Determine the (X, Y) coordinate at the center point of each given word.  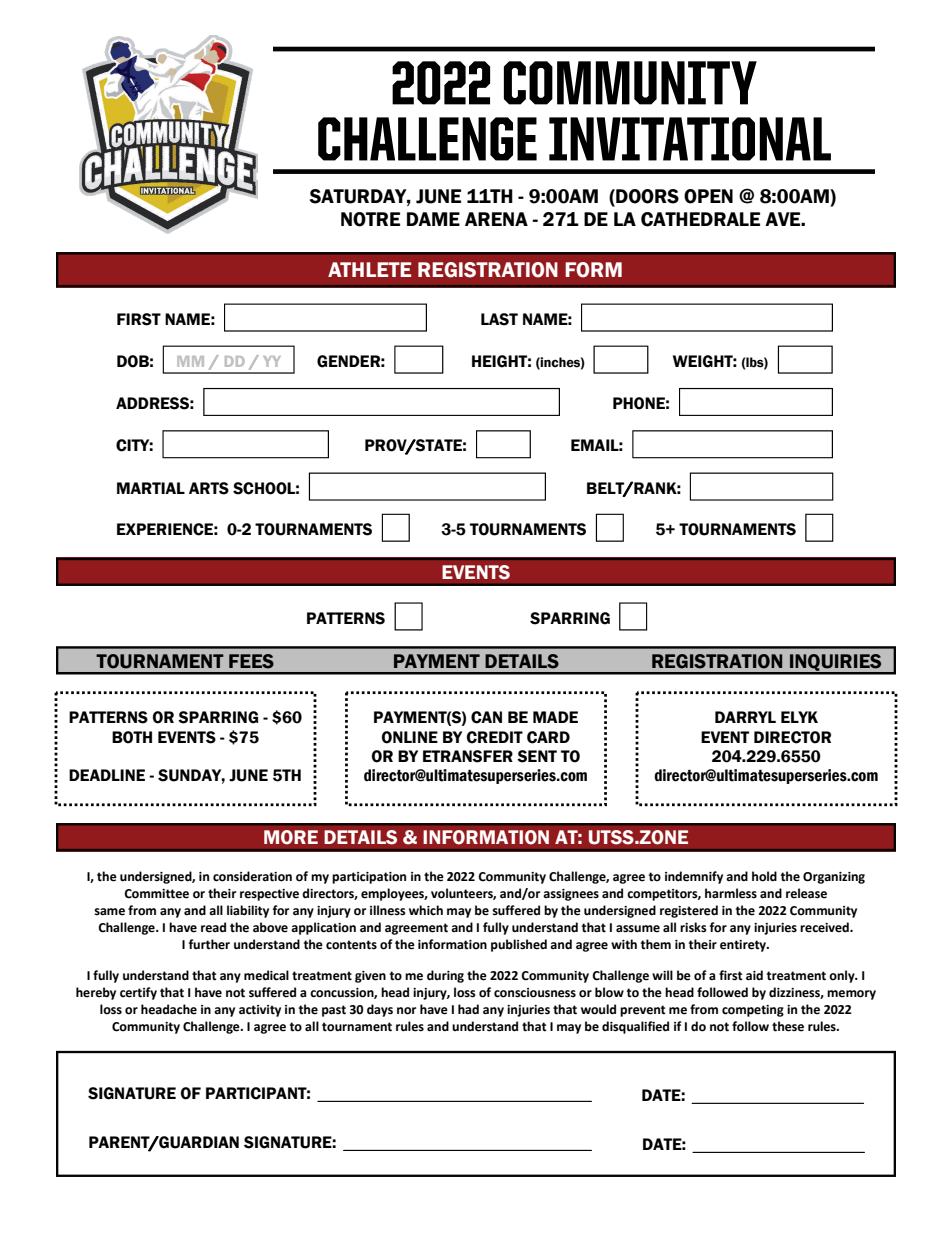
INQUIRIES (836, 663)
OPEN (708, 196)
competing (753, 1011)
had (468, 1009)
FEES (251, 661)
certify (138, 993)
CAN (486, 717)
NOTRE (370, 219)
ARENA (496, 219)
